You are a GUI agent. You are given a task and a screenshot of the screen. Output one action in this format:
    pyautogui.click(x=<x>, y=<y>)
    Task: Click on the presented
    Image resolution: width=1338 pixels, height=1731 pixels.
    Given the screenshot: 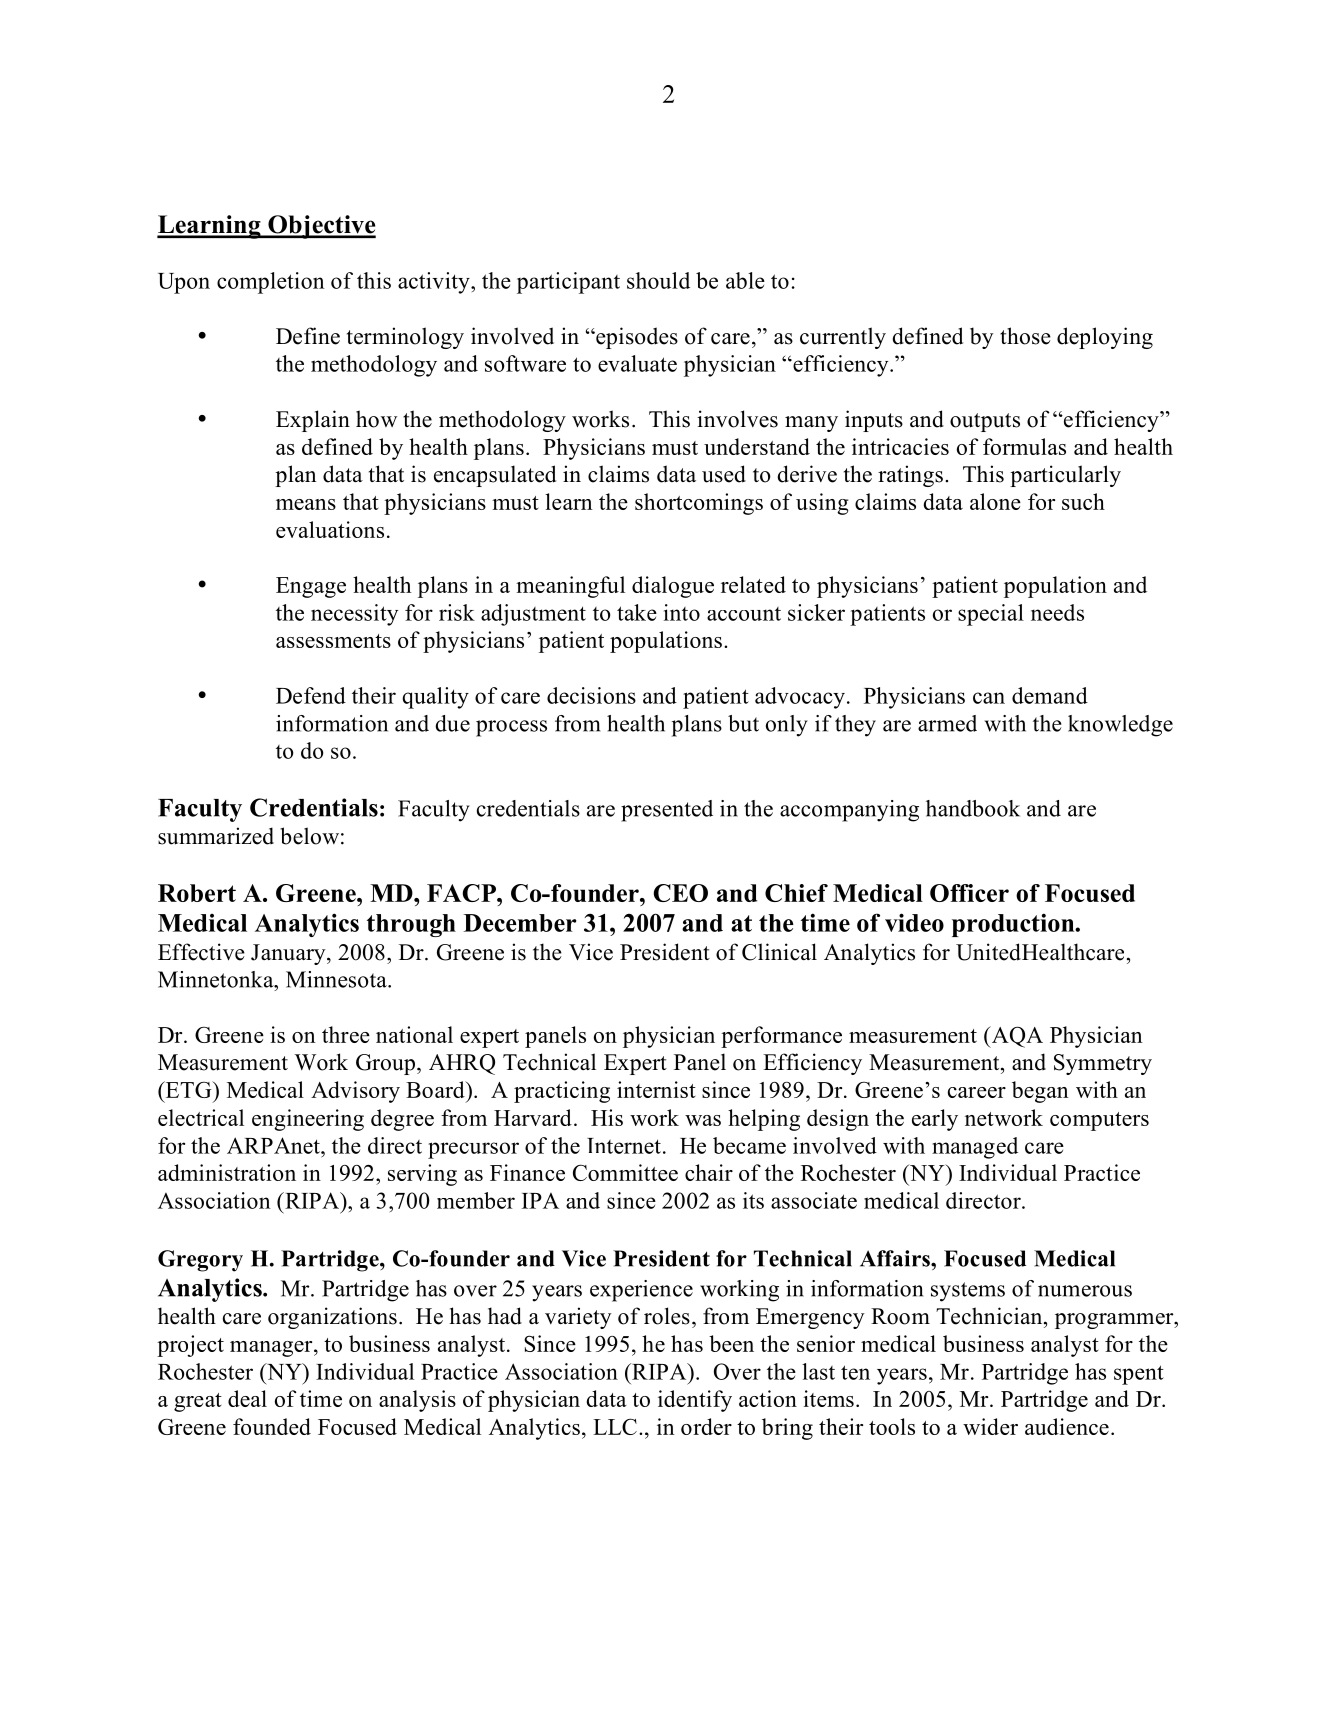 What is the action you would take?
    pyautogui.click(x=667, y=811)
